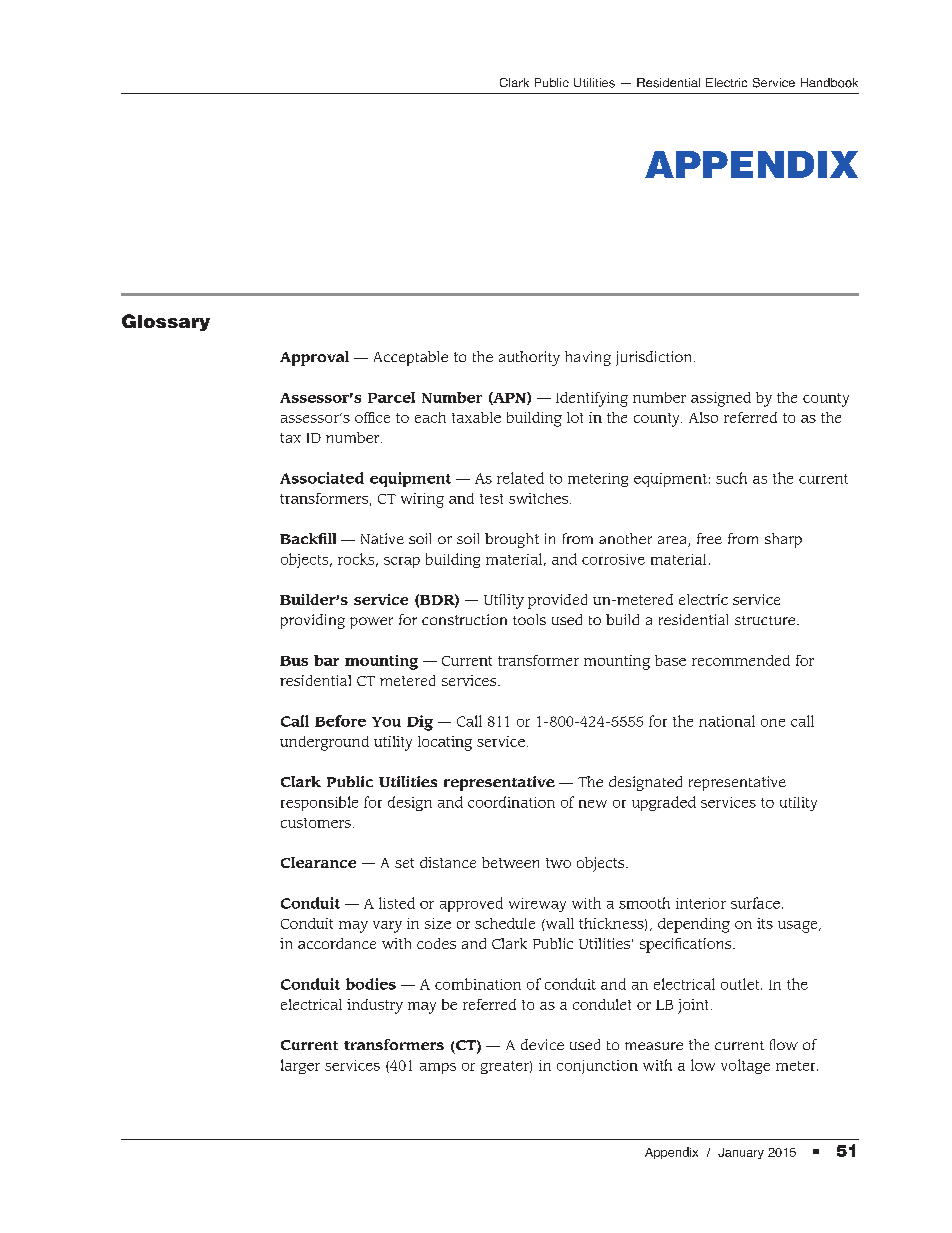 This screenshot has height=1233, width=952. What do you see at coordinates (766, 620) in the screenshot?
I see `structure` at bounding box center [766, 620].
